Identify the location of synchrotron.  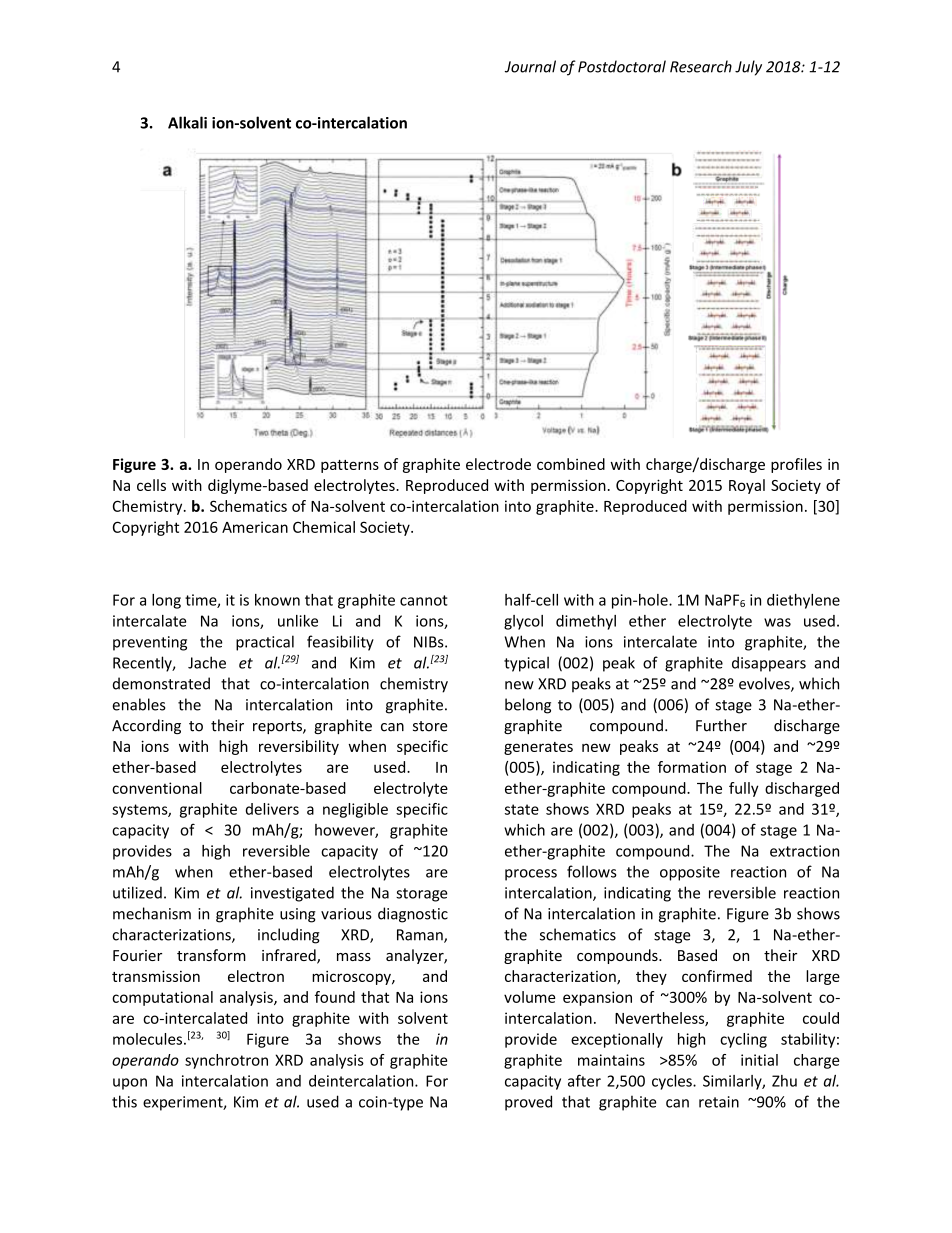
(226, 1061).
